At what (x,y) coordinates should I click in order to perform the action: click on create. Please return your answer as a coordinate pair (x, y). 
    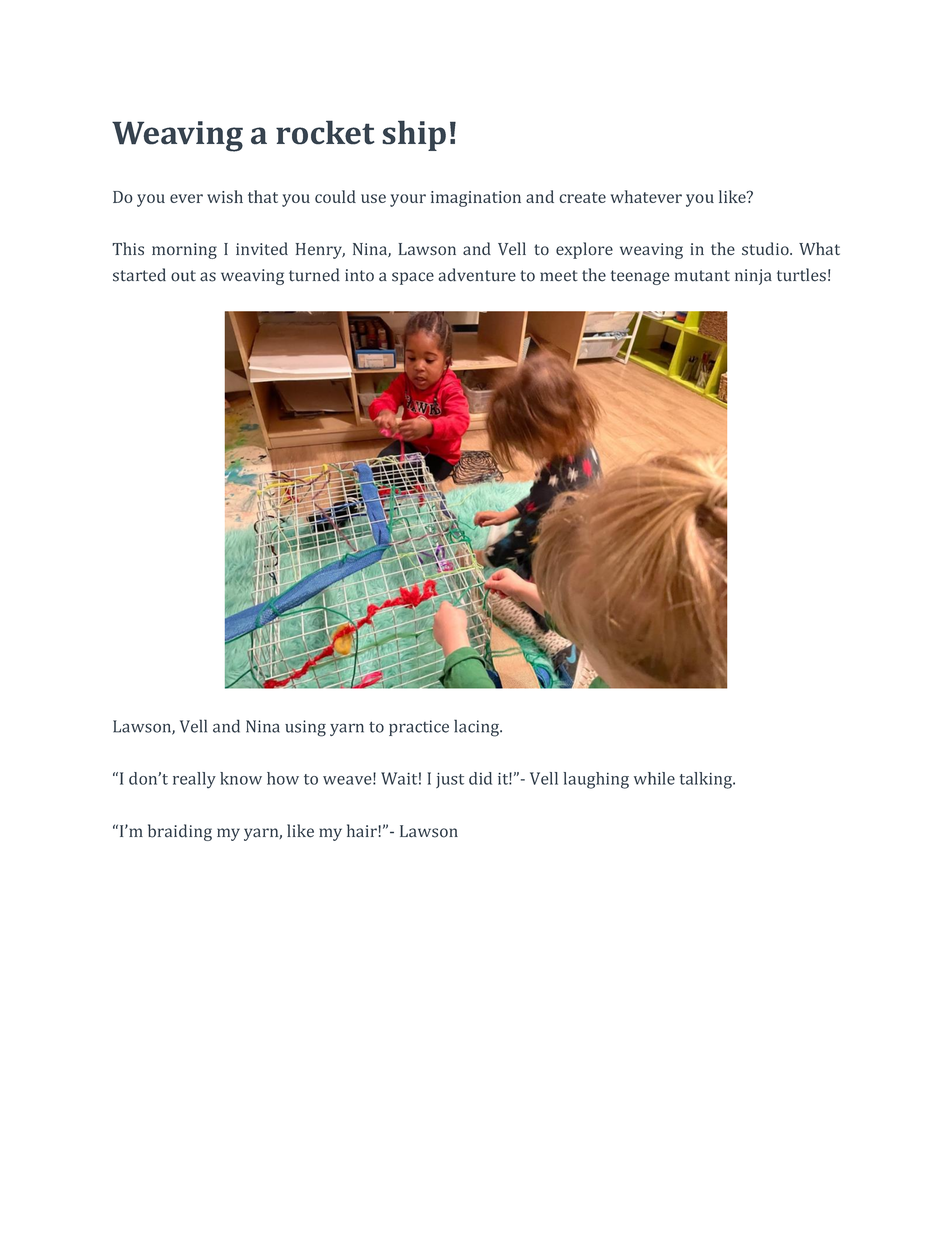
    Looking at the image, I should click on (583, 197).
